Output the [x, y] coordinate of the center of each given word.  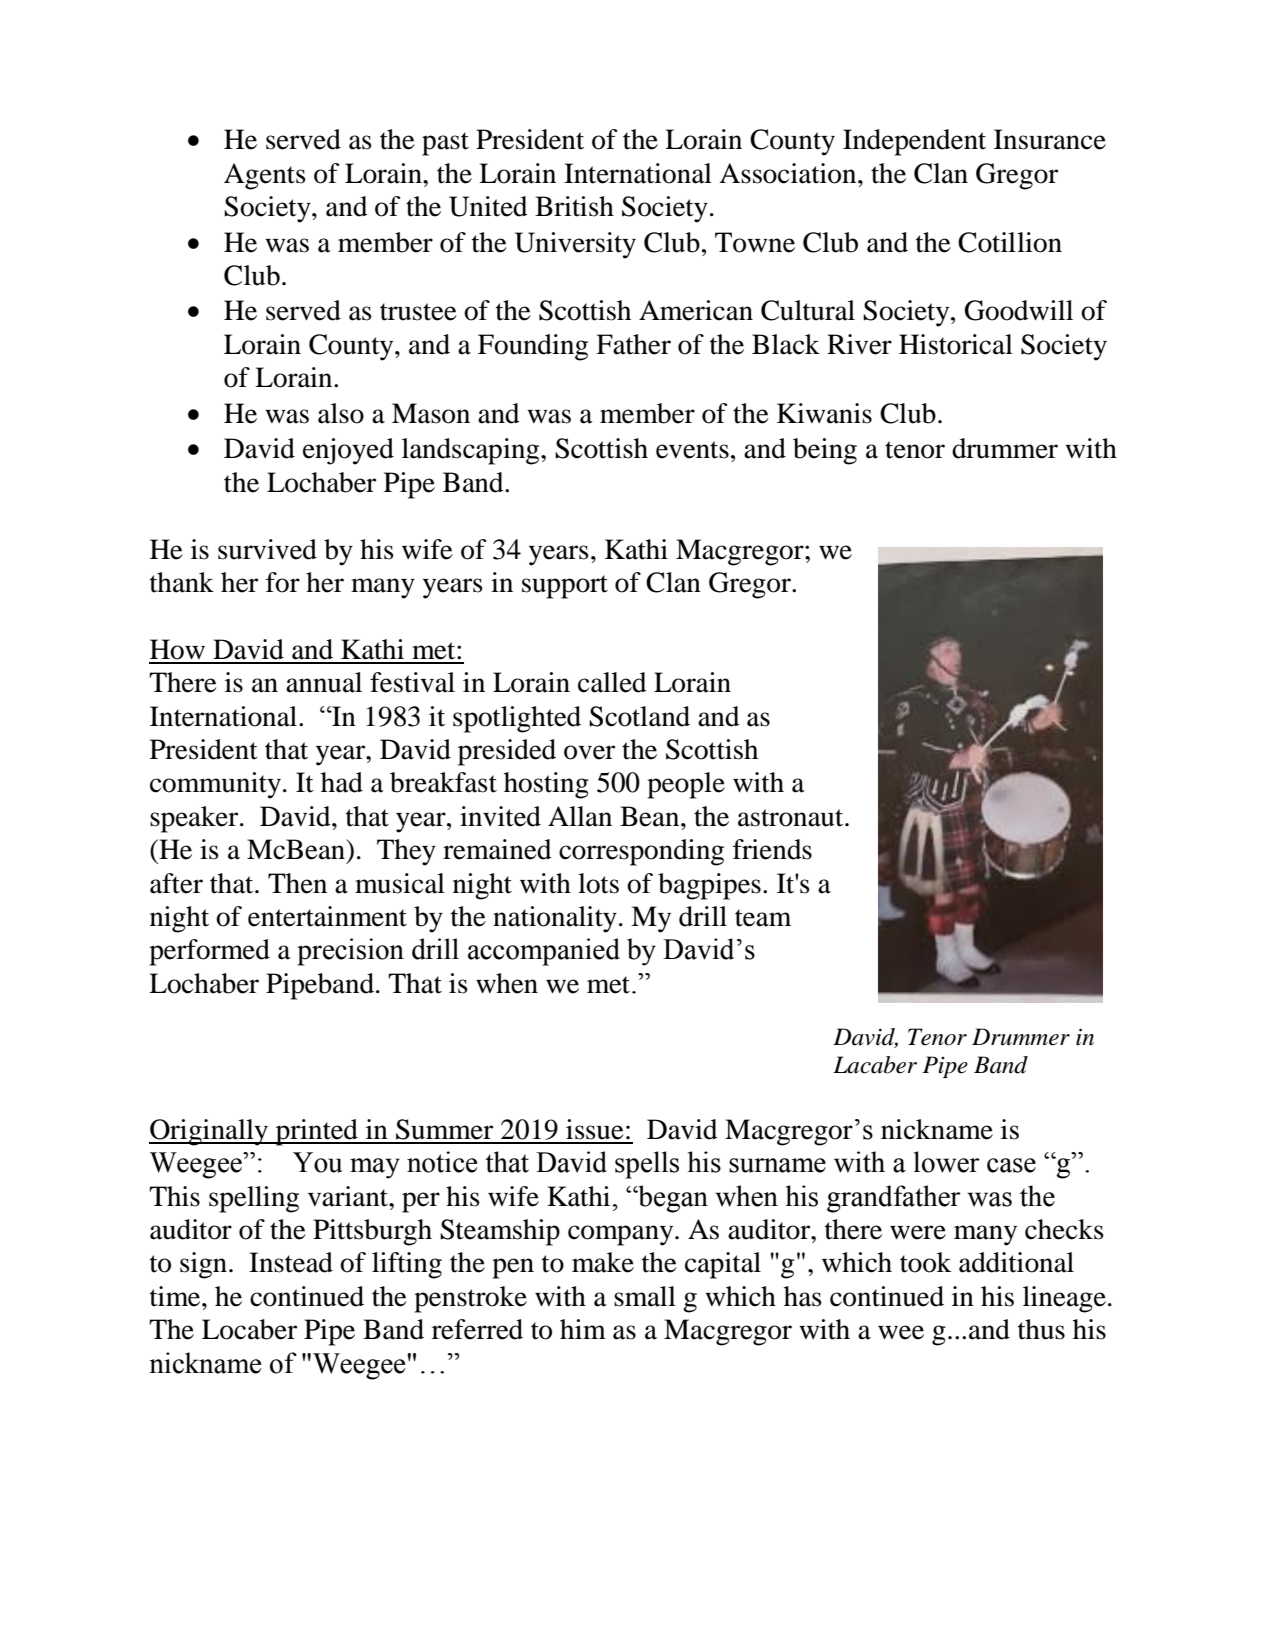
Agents [265, 176]
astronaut [792, 818]
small [645, 1296]
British [574, 206]
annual [324, 682]
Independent [914, 142]
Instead [291, 1262]
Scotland [639, 716]
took [926, 1262]
